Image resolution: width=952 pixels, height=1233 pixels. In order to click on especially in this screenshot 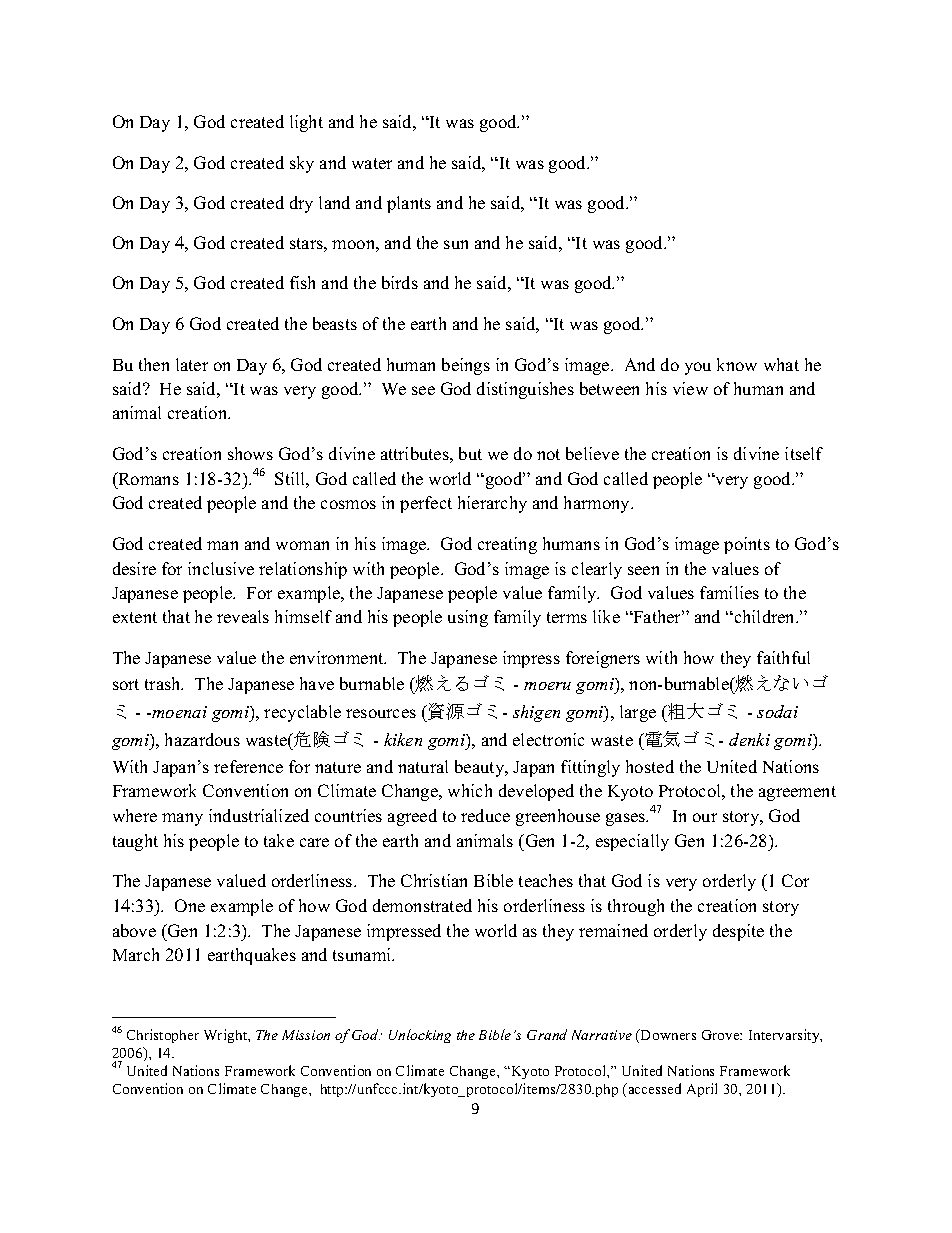, I will do `click(632, 842)`.
